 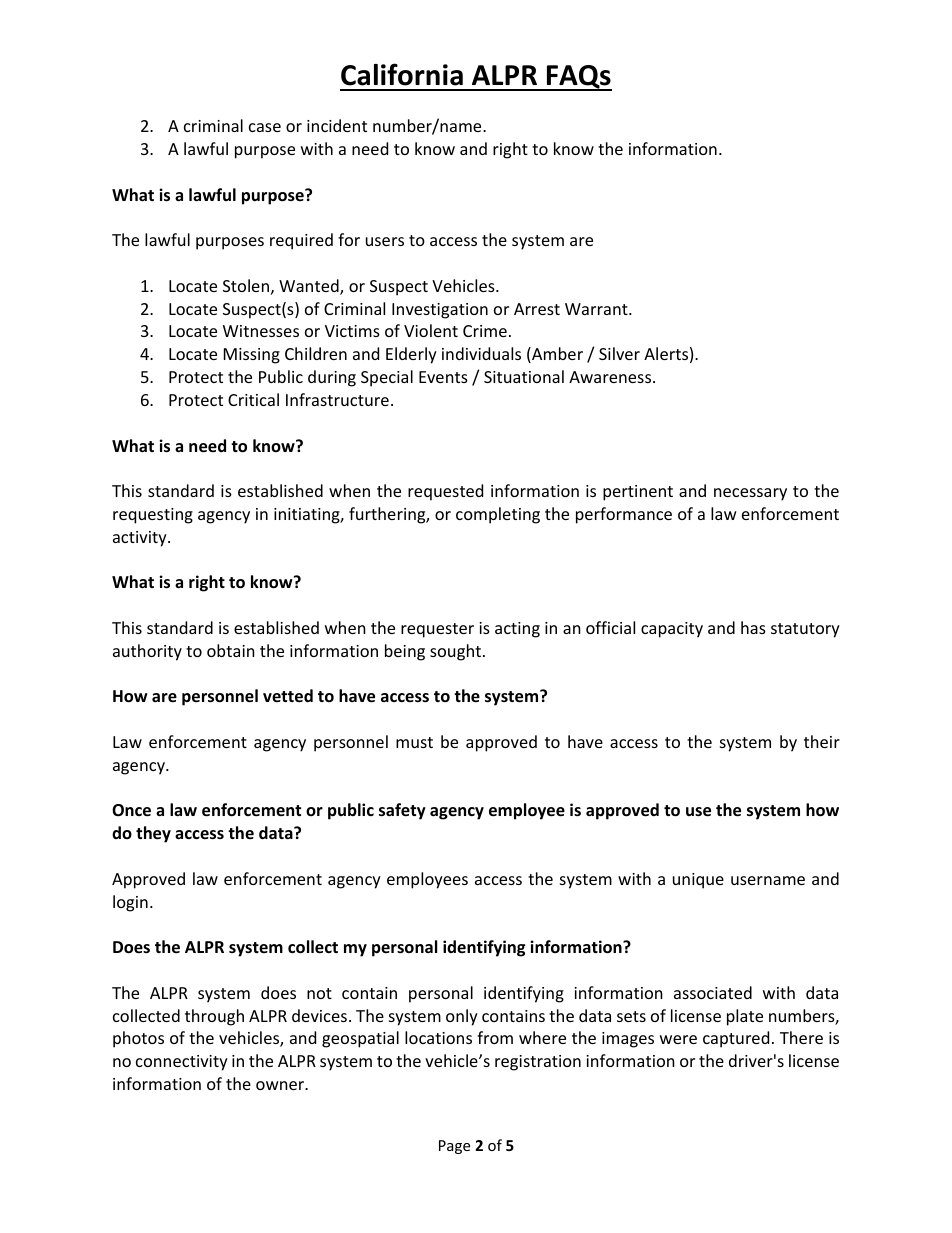 I want to click on captured, so click(x=736, y=1039).
